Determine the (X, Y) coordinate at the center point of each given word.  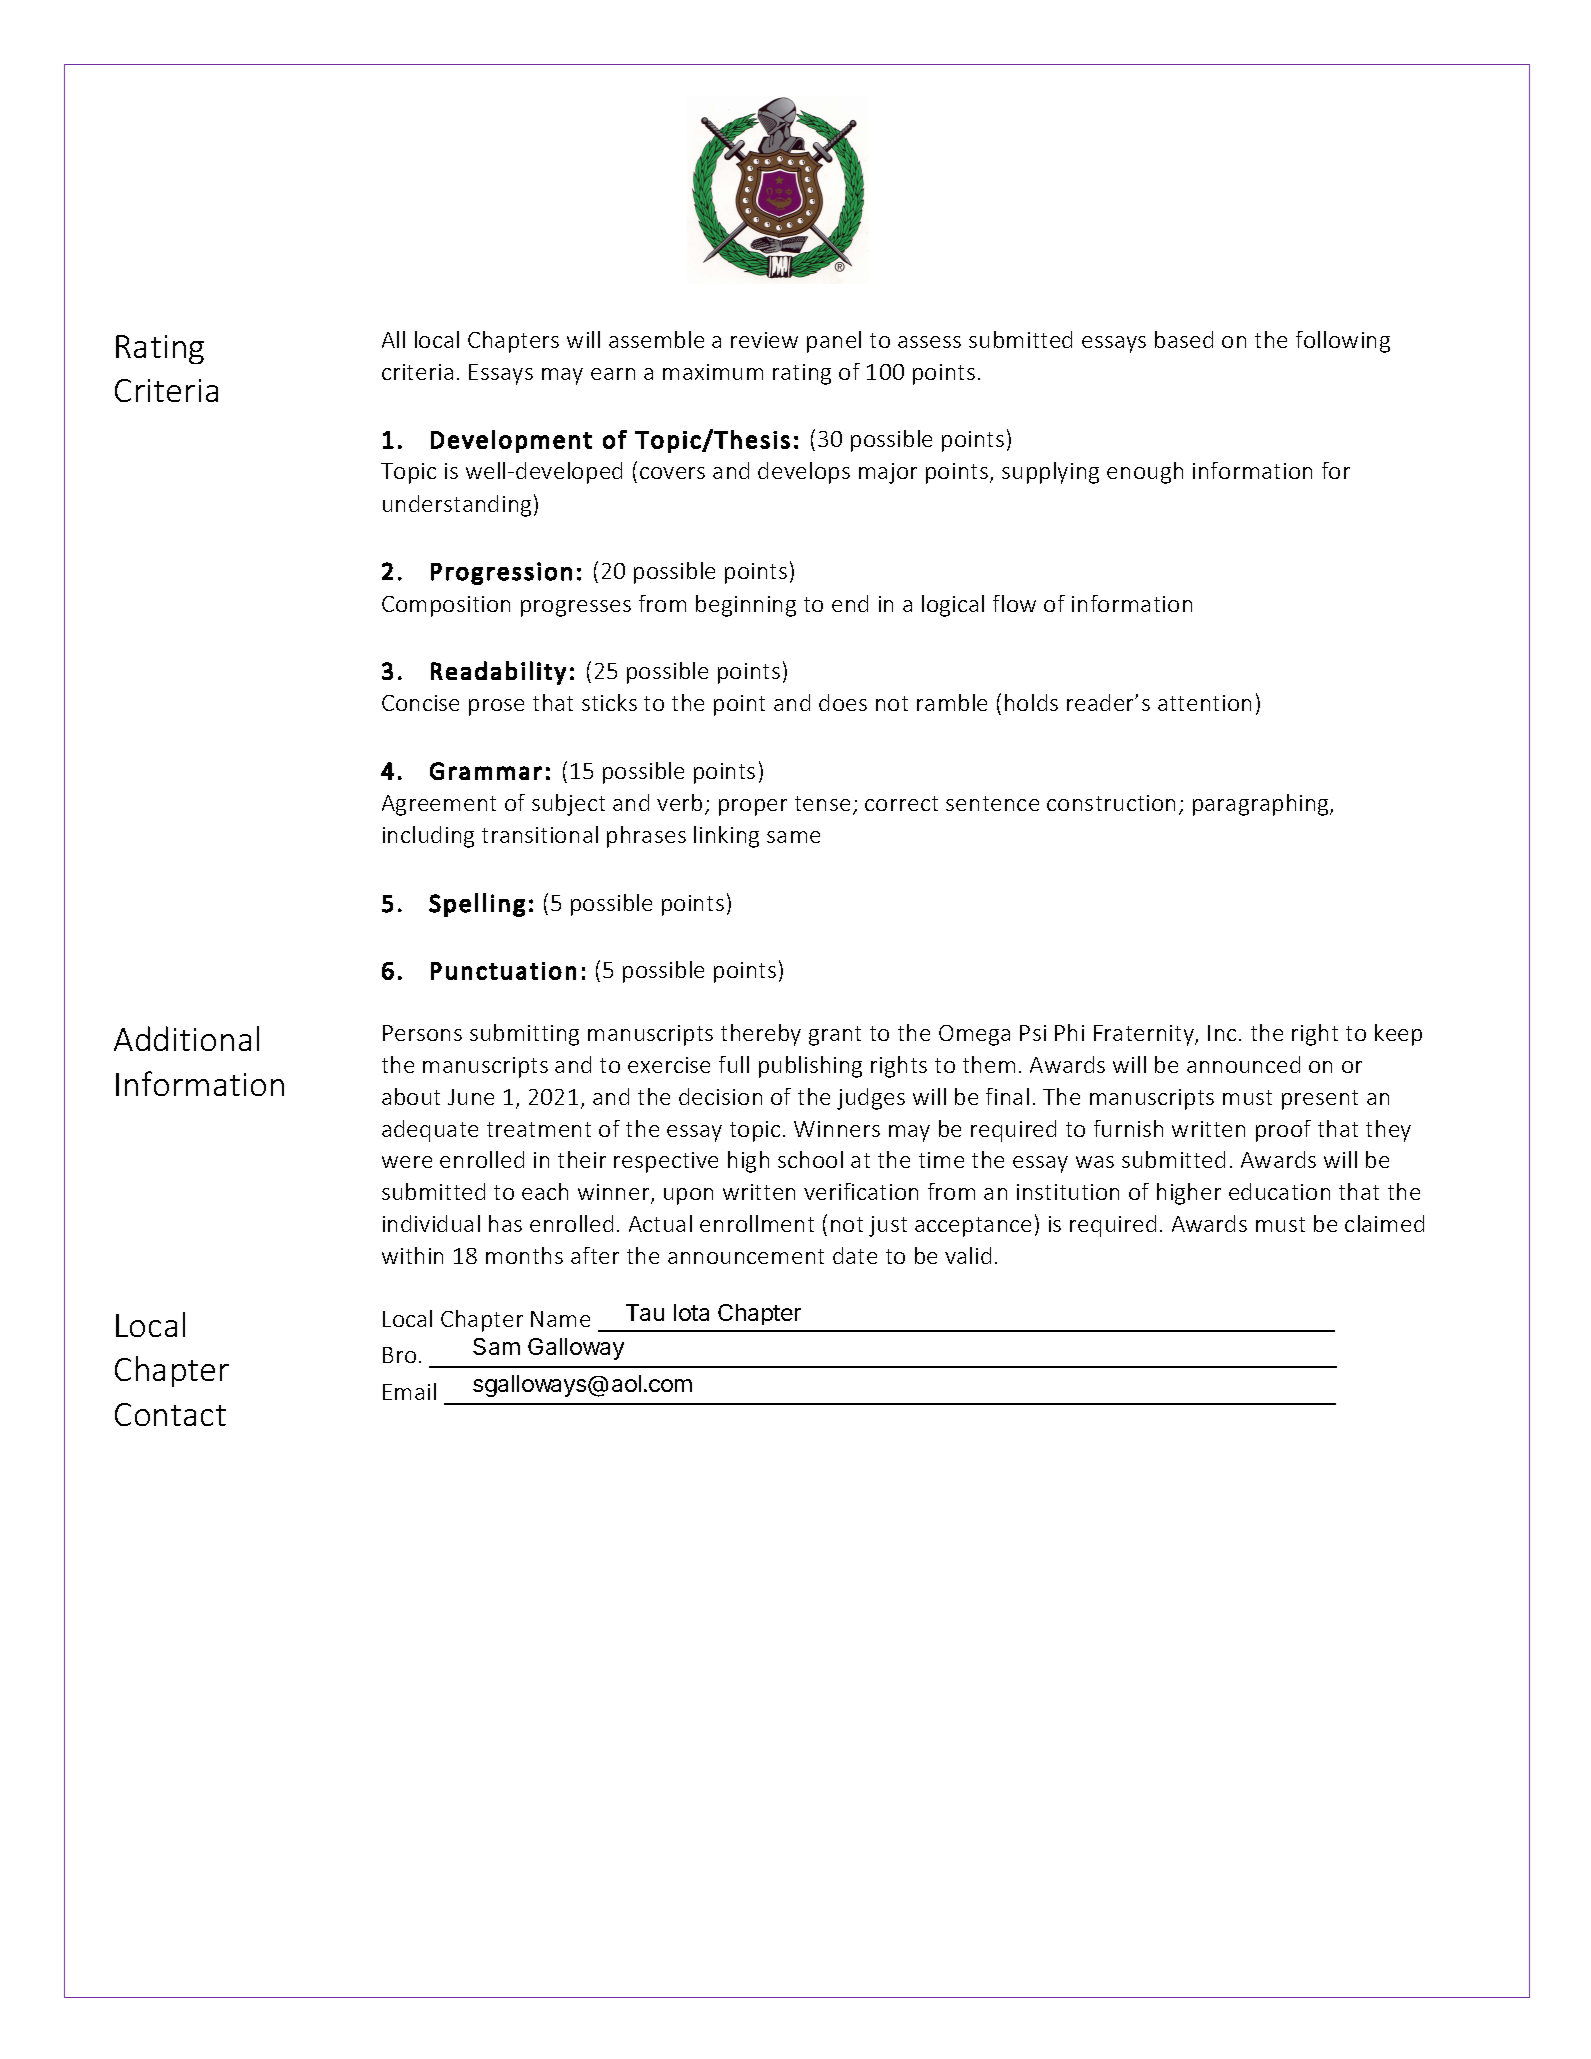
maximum (713, 372)
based (1184, 339)
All (393, 339)
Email (409, 1391)
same (793, 837)
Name (560, 1319)
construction (1111, 803)
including (428, 837)
